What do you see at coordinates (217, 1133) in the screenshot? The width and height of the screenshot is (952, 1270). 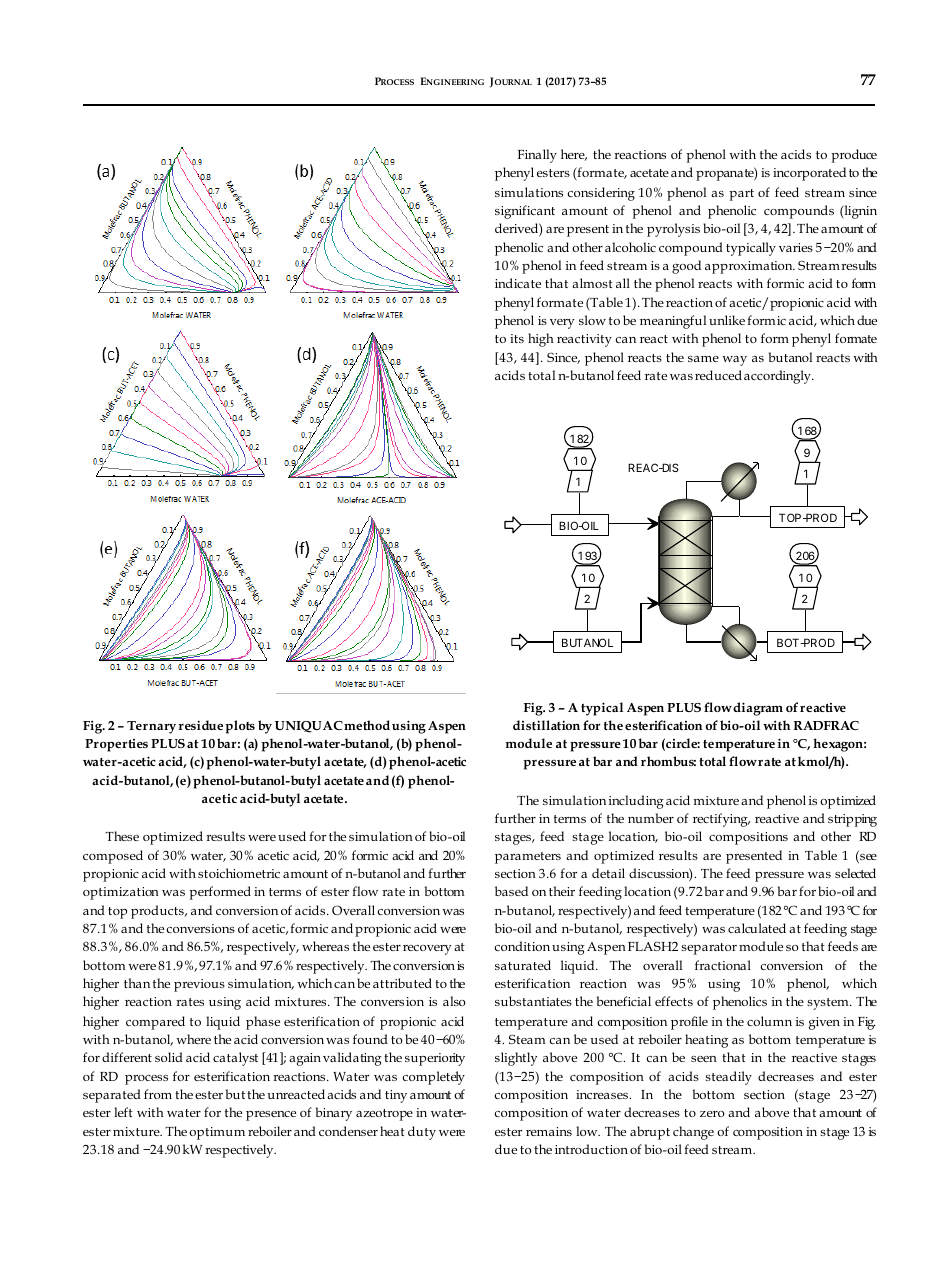 I see `optimum` at bounding box center [217, 1133].
